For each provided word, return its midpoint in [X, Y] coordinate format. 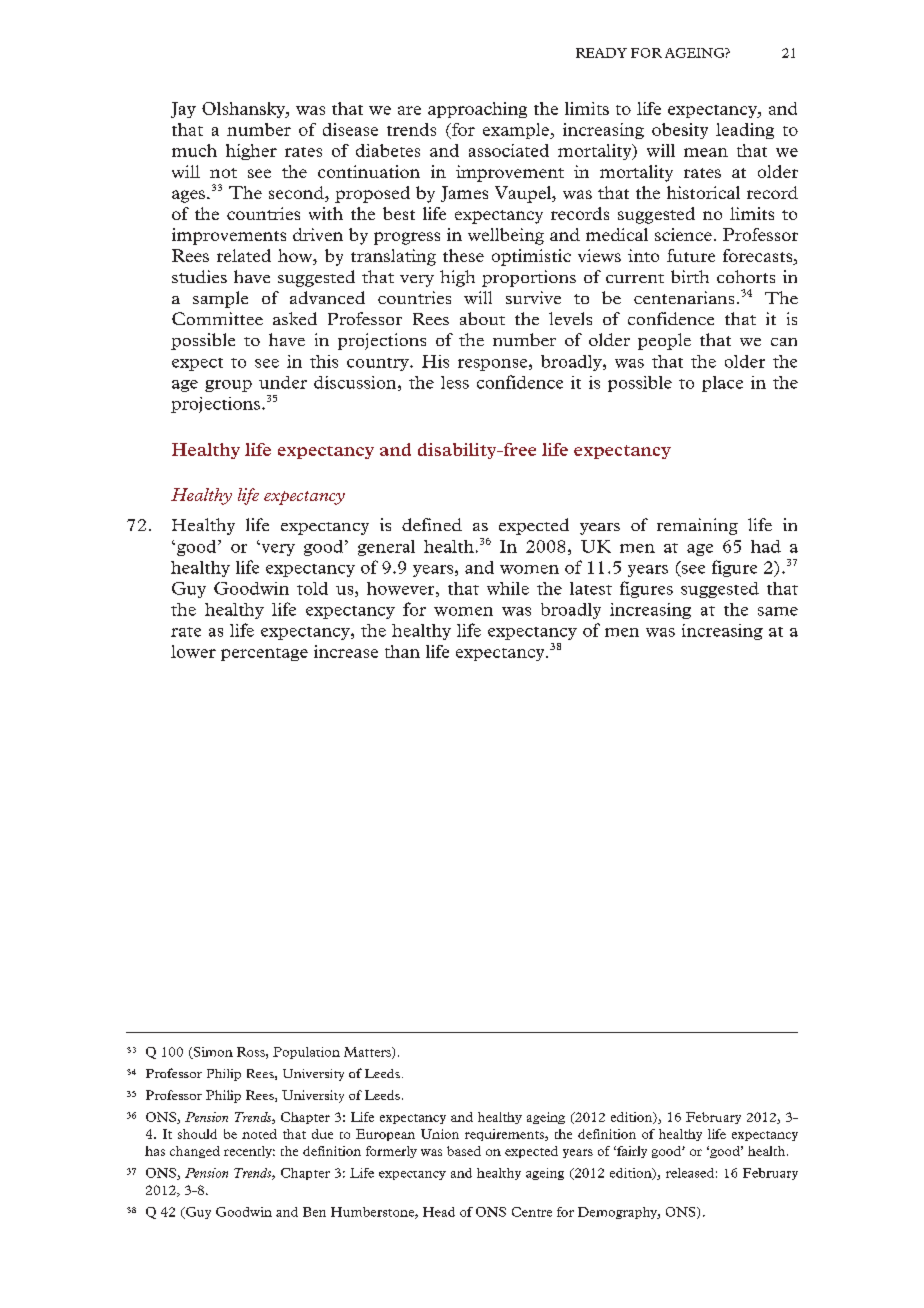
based [464, 1151]
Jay [183, 110]
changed [195, 1152]
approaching [477, 110]
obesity [680, 131]
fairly [631, 1152]
